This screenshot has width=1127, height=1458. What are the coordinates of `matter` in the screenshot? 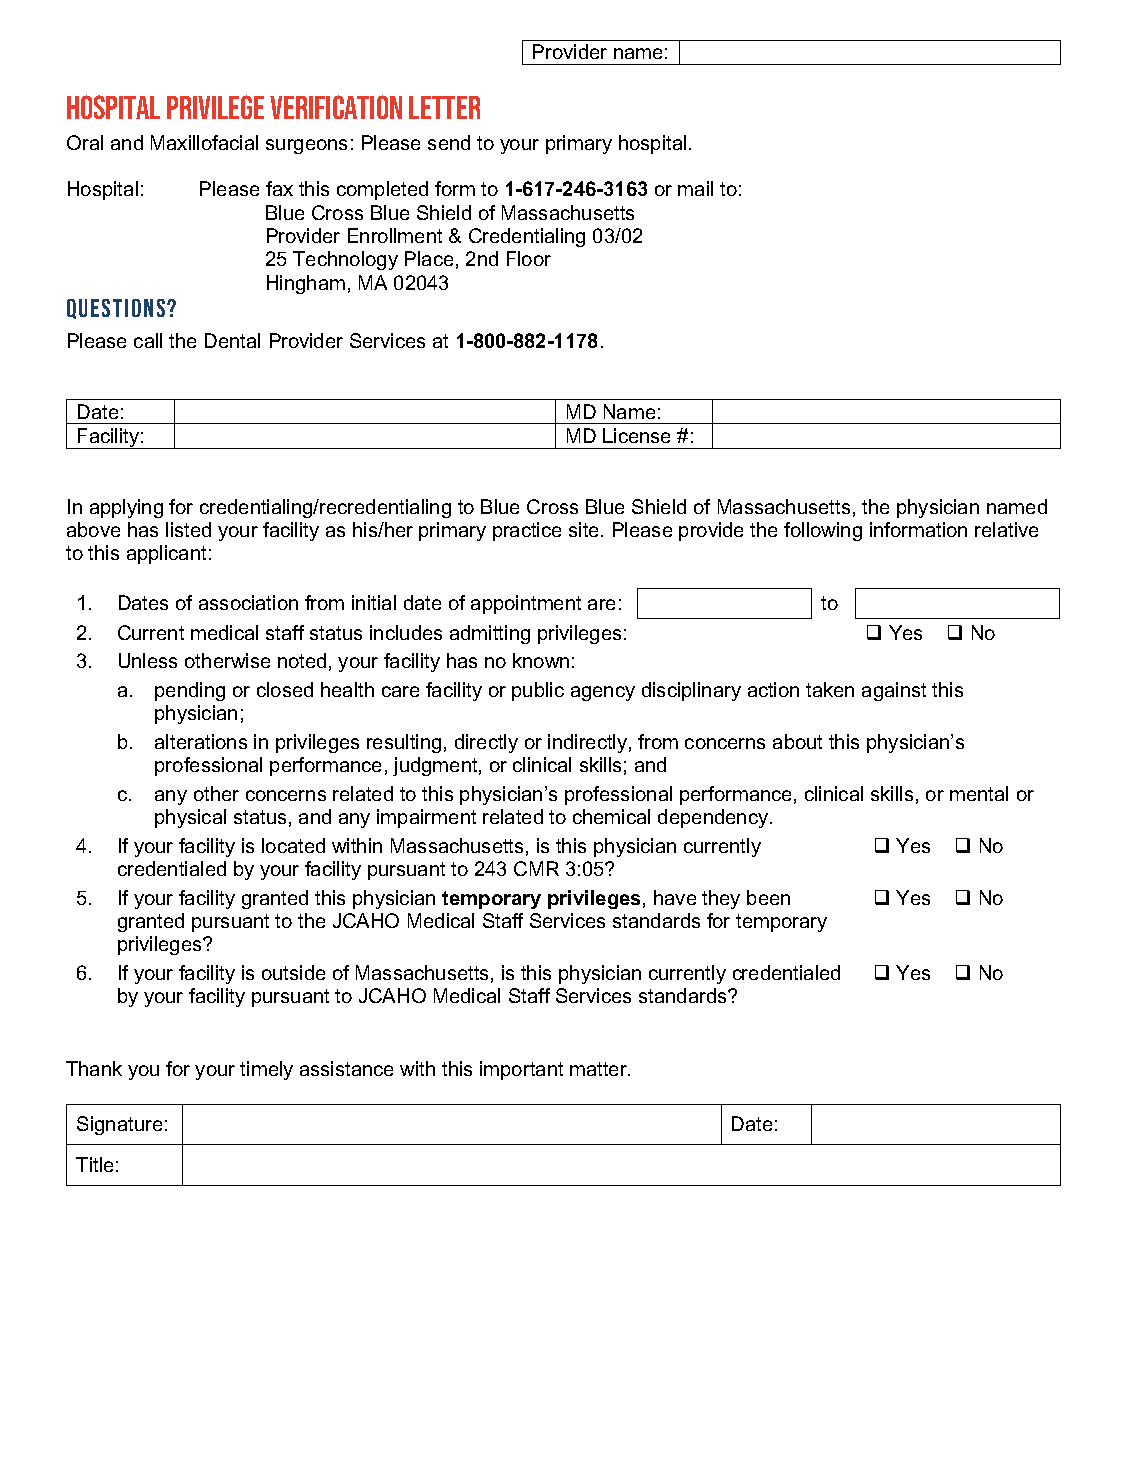 It's located at (600, 1069).
